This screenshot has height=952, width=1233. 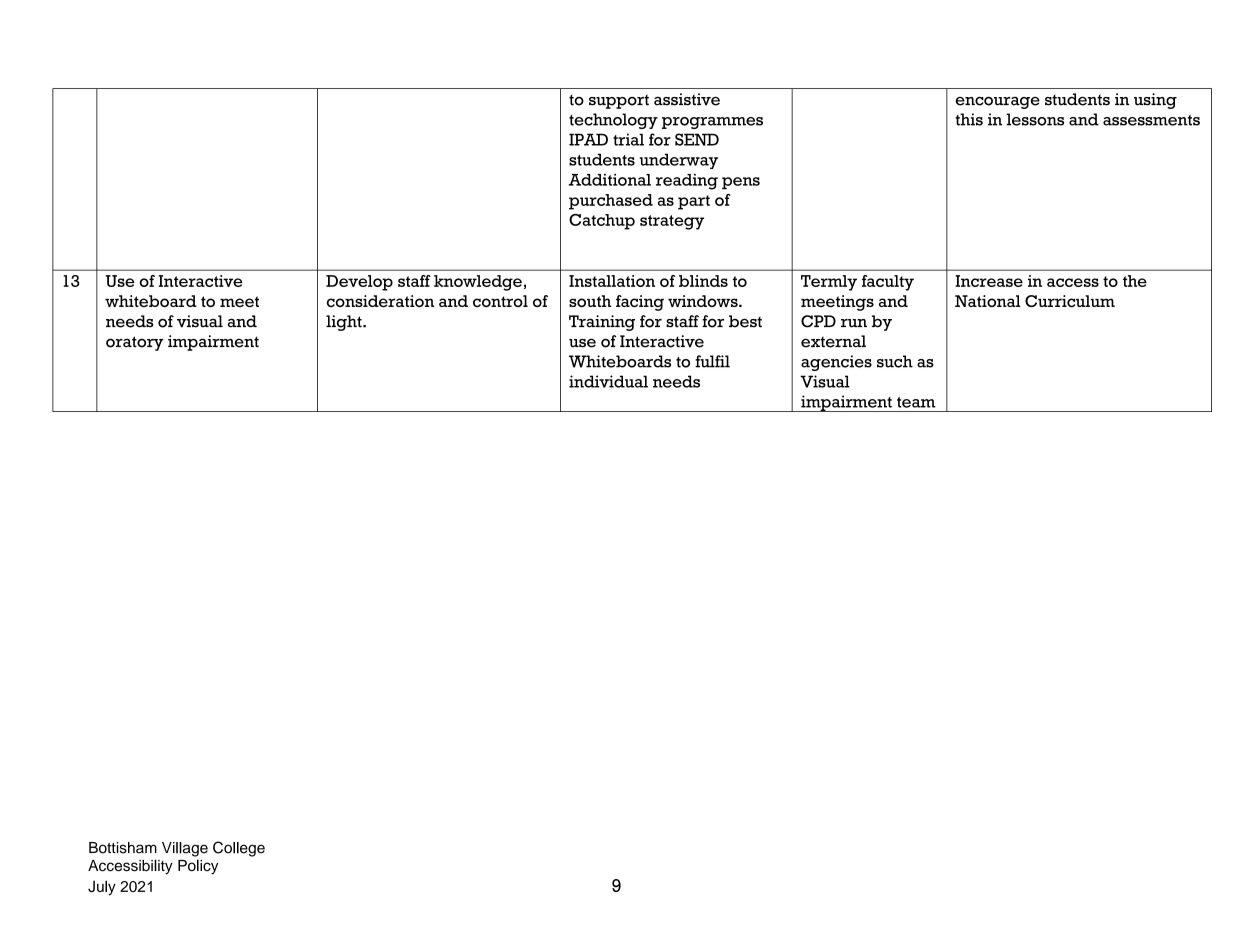 I want to click on lessons, so click(x=1035, y=119).
